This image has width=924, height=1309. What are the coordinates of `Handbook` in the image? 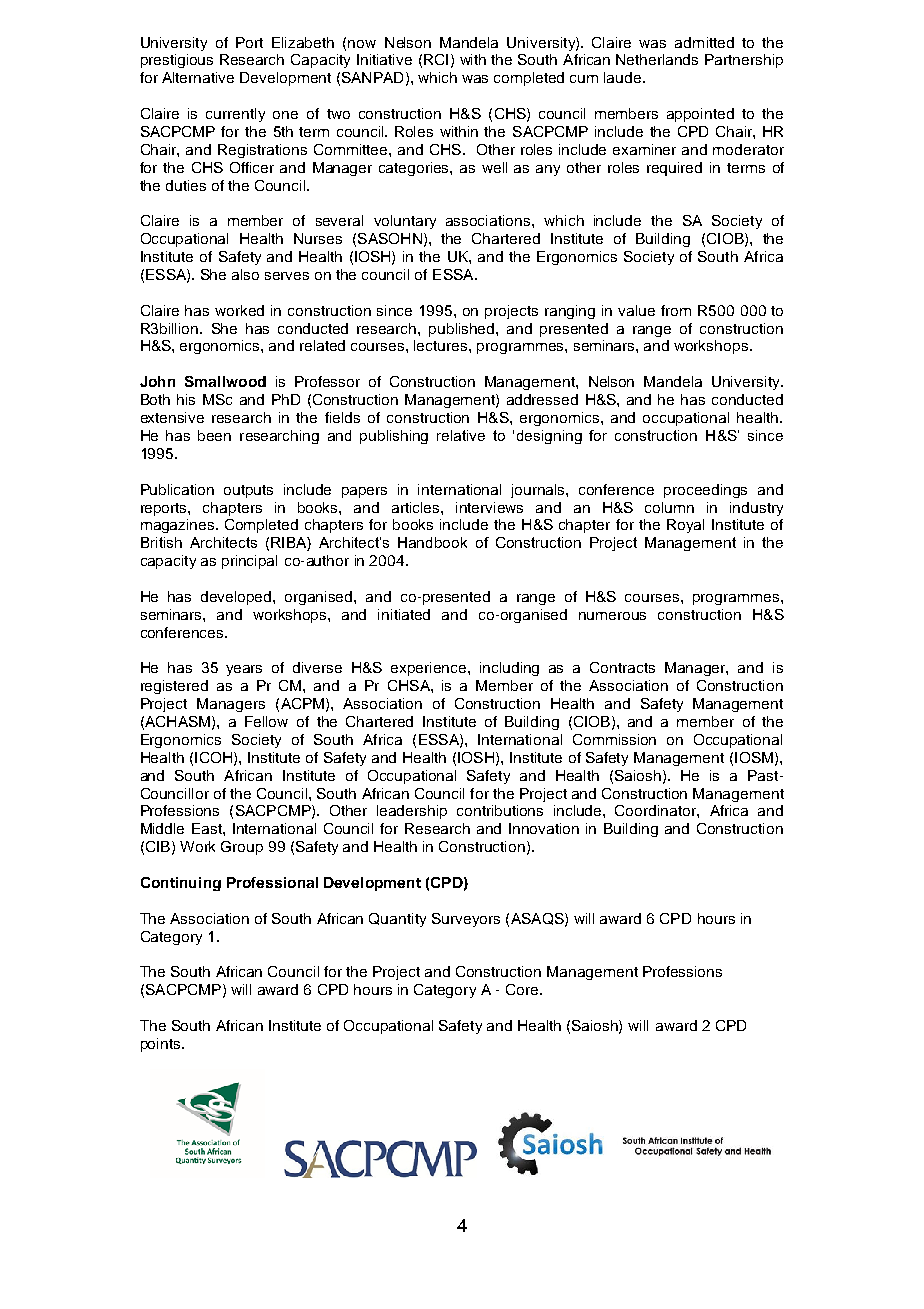 It's located at (432, 542).
